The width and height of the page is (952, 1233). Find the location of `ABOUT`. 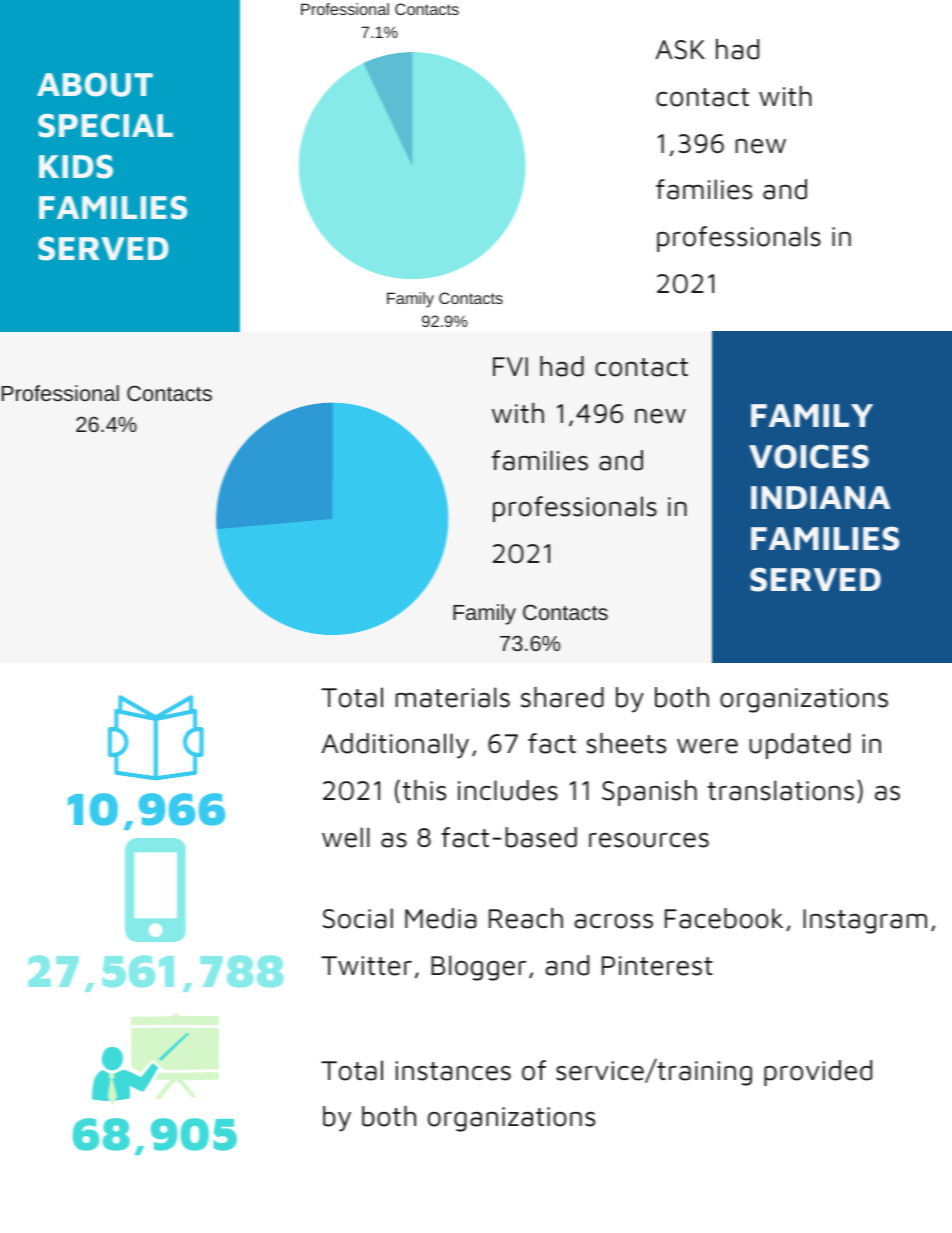

ABOUT is located at coordinates (95, 85).
